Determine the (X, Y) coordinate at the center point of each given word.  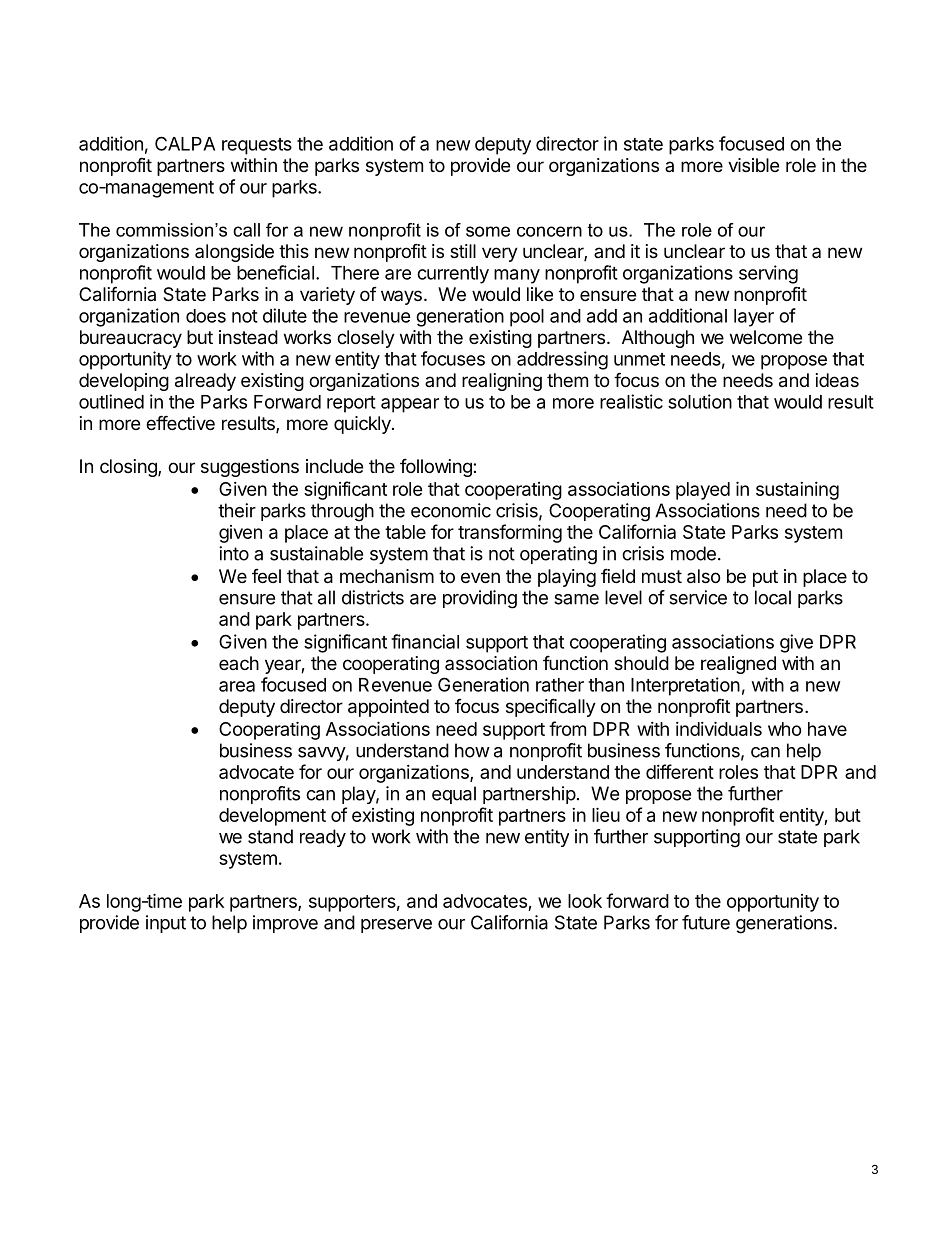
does (206, 316)
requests (257, 146)
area (237, 686)
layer (754, 318)
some (488, 231)
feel (266, 576)
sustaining (797, 491)
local (773, 597)
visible (753, 165)
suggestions (250, 468)
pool (527, 318)
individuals (719, 728)
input (166, 924)
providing (480, 599)
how (472, 750)
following (437, 467)
